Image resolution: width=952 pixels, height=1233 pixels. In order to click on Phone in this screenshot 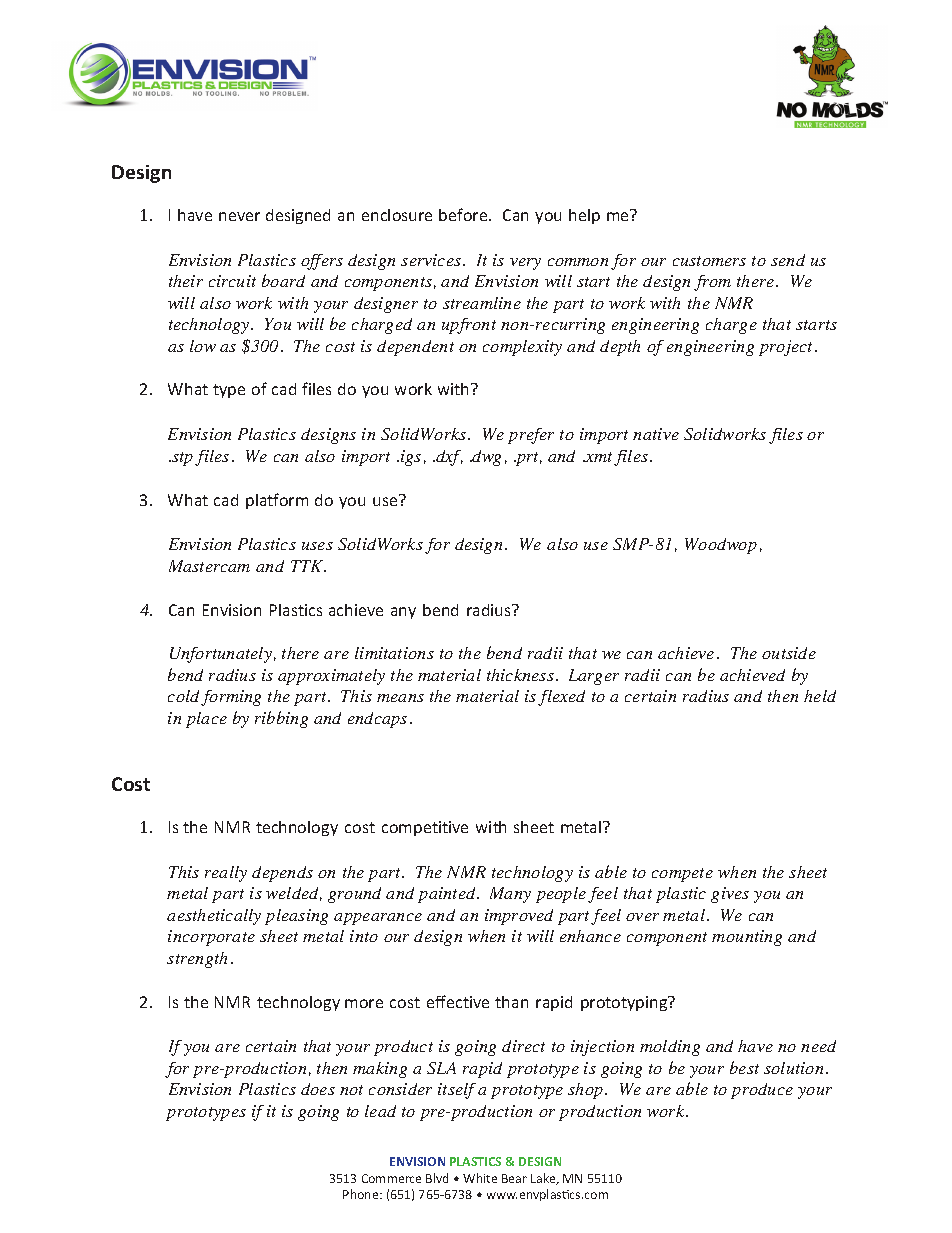, I will do `click(362, 1194)`.
